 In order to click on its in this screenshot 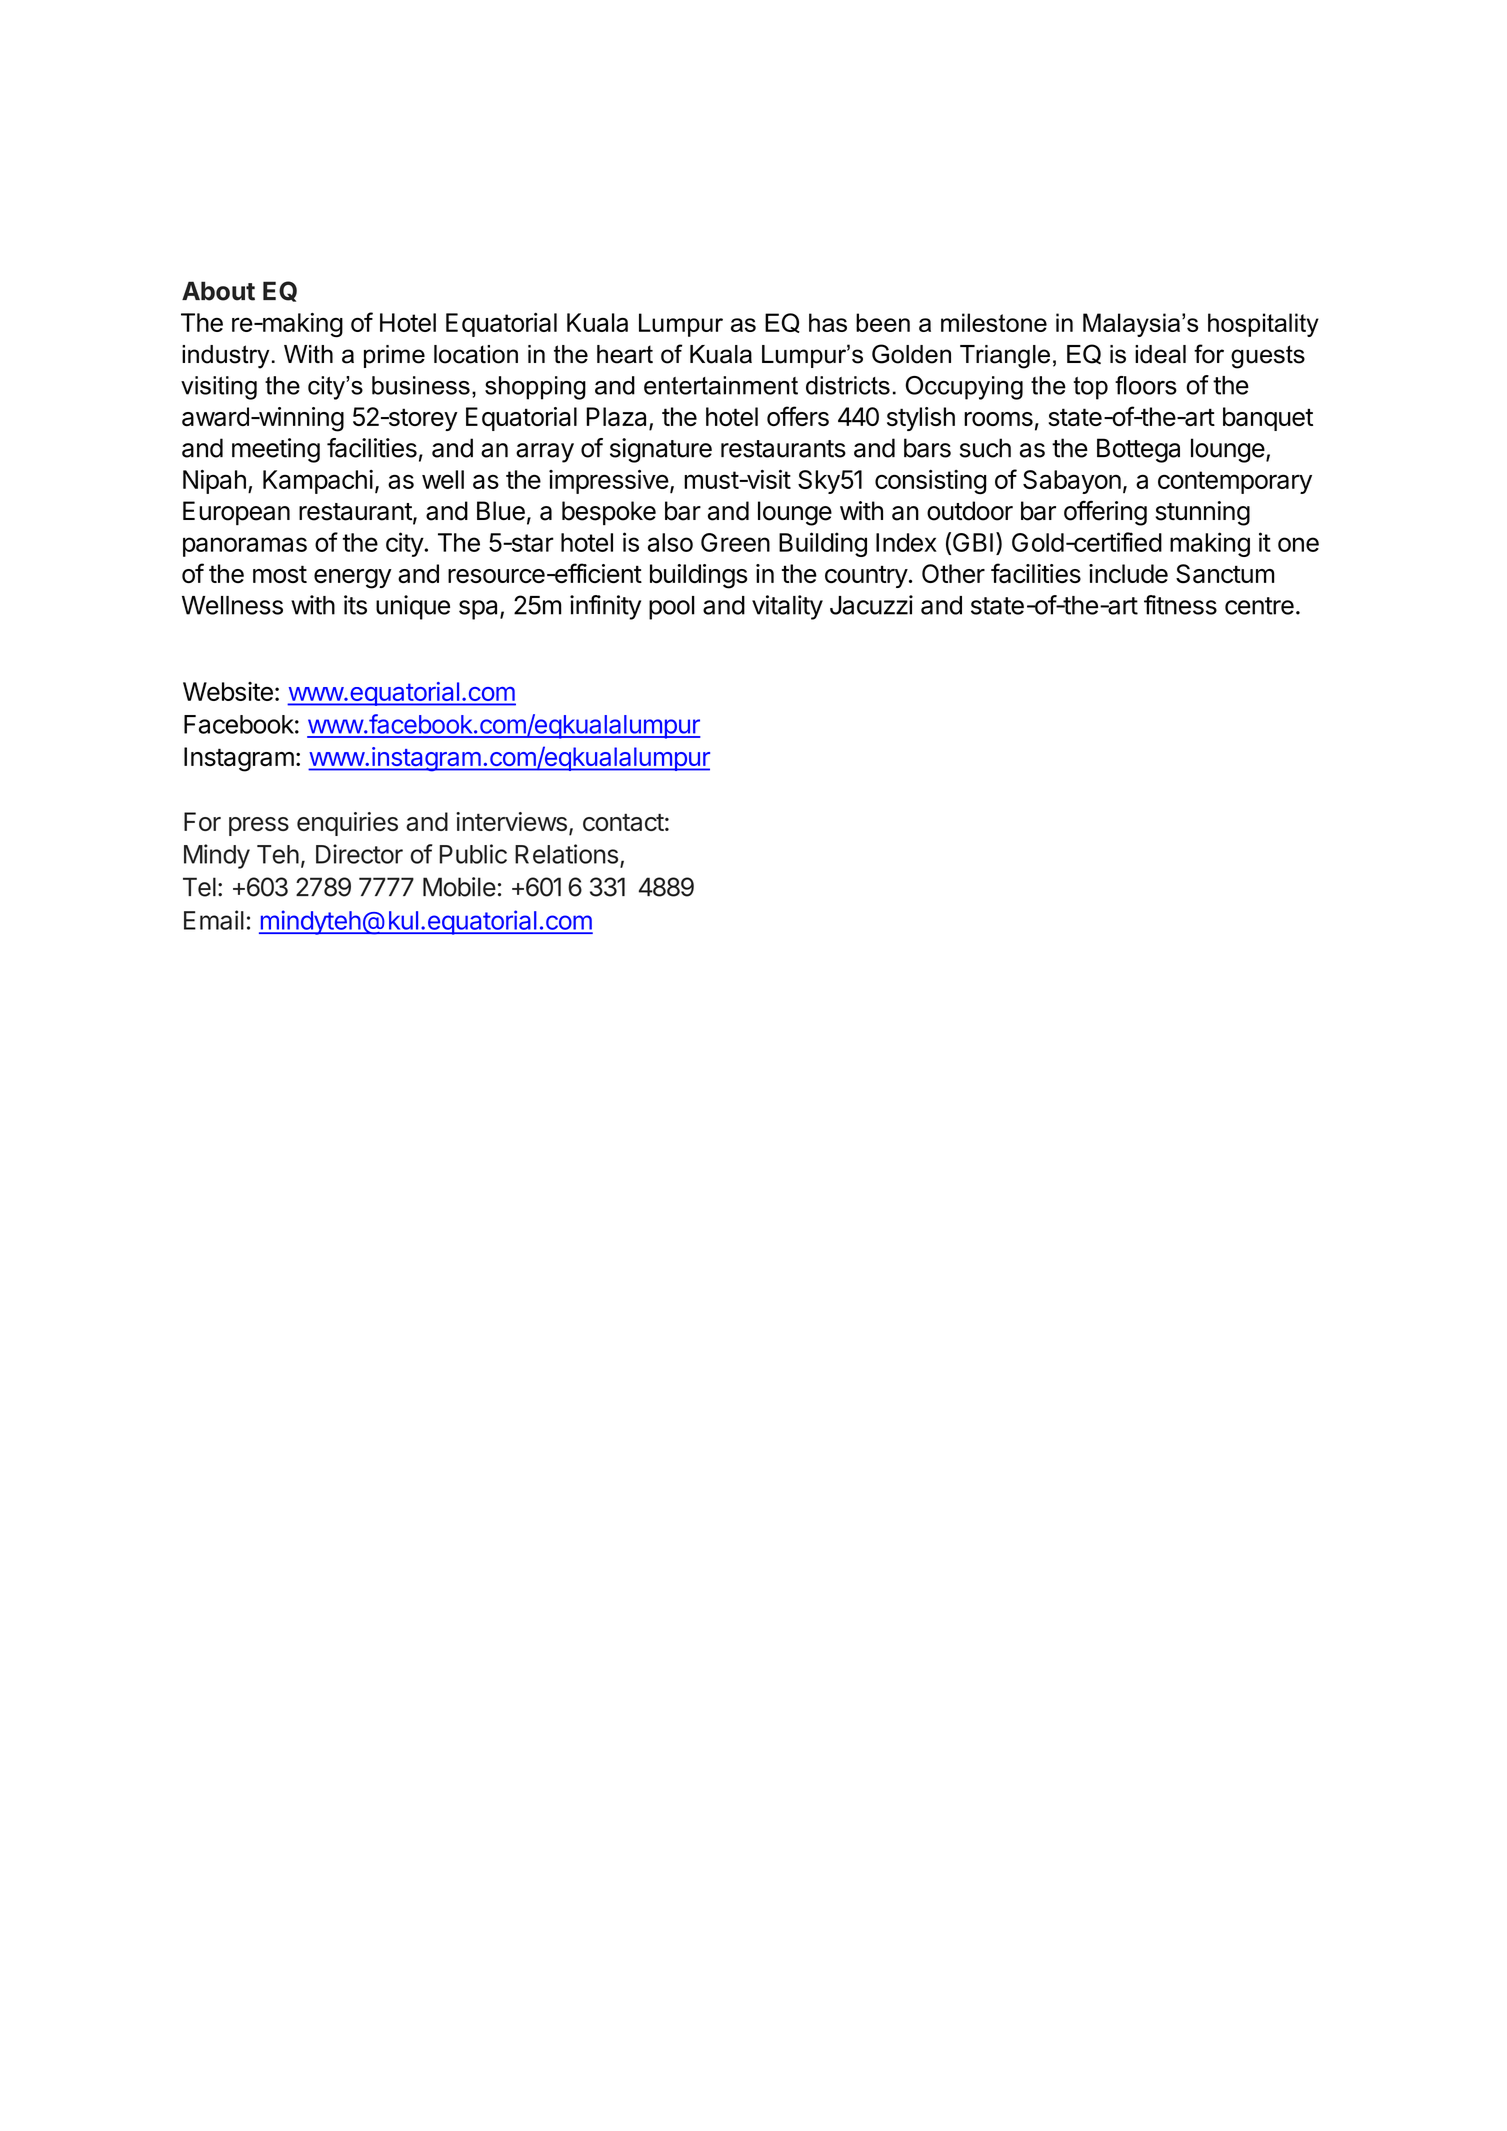, I will do `click(355, 605)`.
